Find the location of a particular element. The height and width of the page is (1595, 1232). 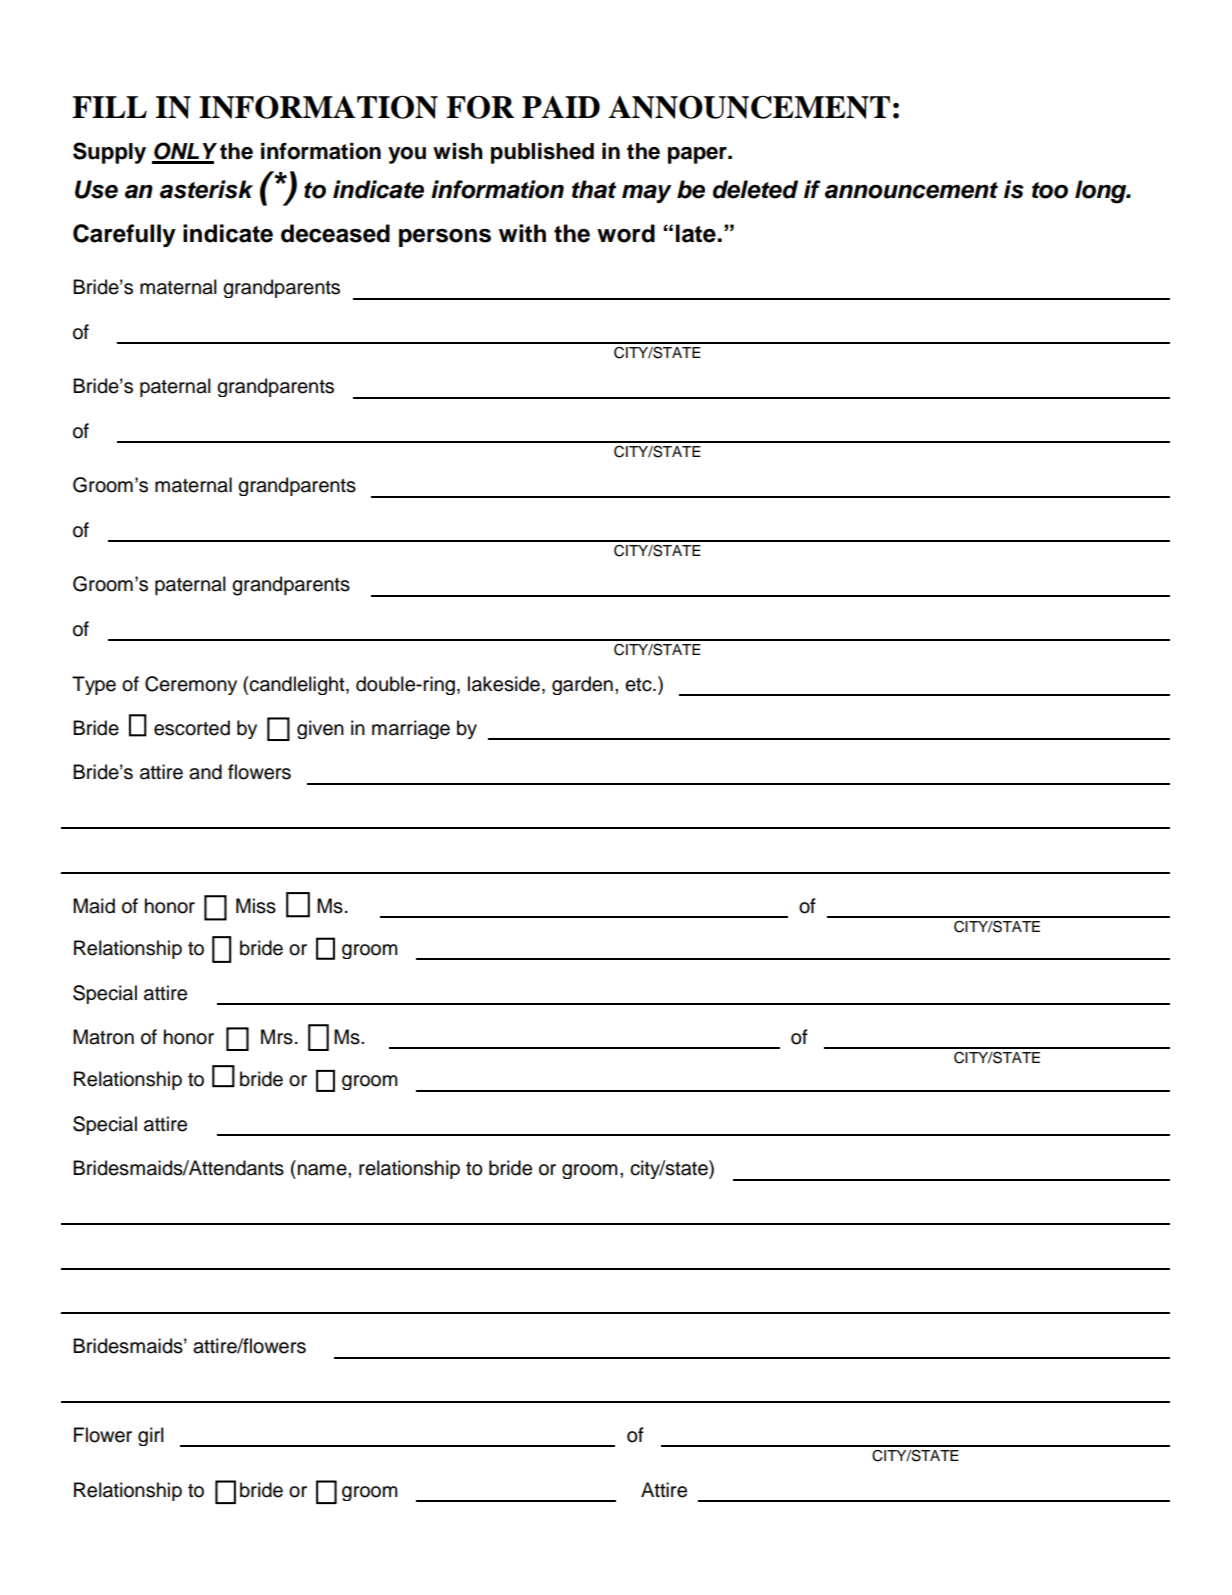

garden is located at coordinates (582, 685).
